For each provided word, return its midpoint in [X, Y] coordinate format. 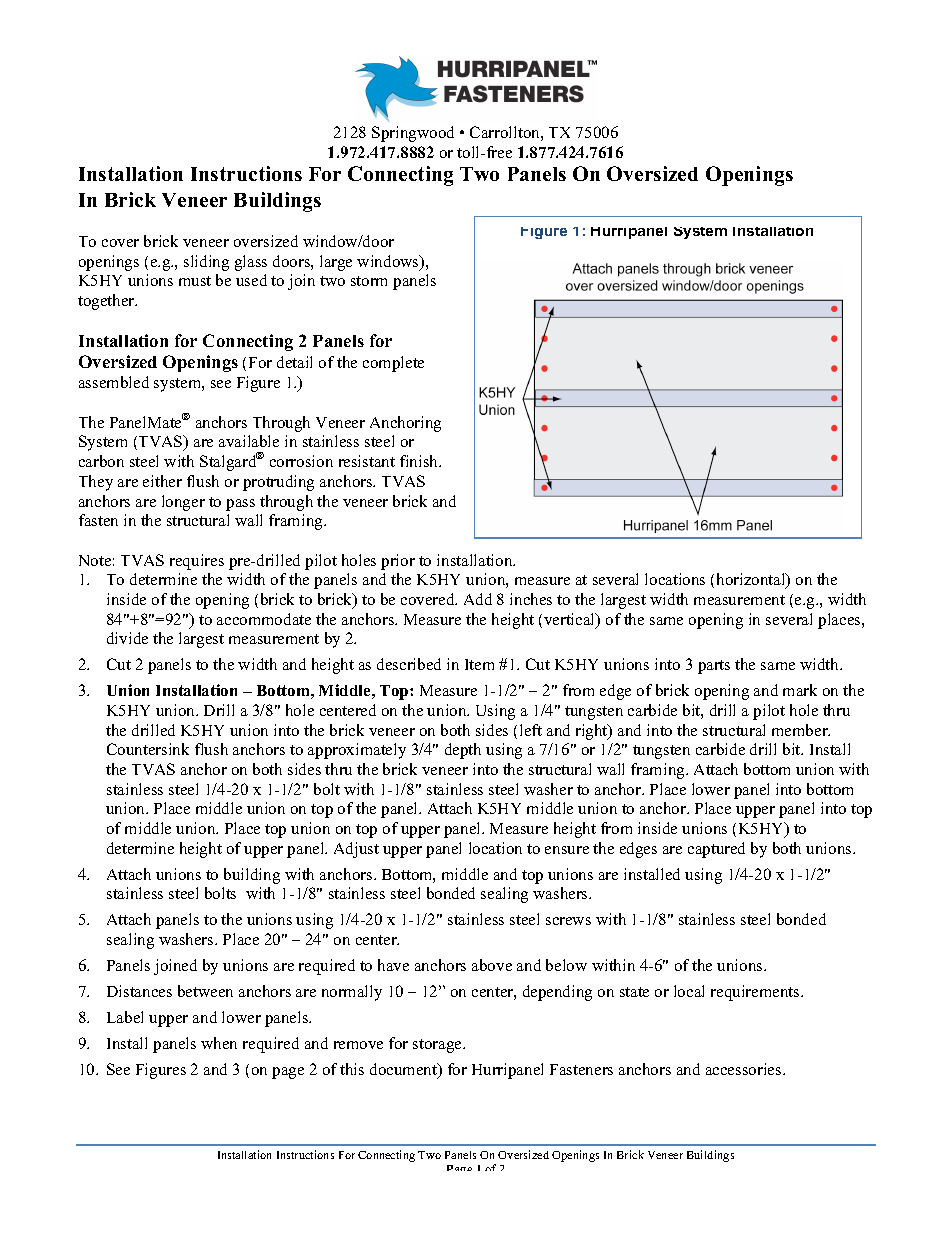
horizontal [752, 581]
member [801, 730]
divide [127, 638]
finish [420, 461]
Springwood [413, 134]
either [162, 481]
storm [369, 281]
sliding [206, 263]
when [219, 1043]
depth [463, 751]
